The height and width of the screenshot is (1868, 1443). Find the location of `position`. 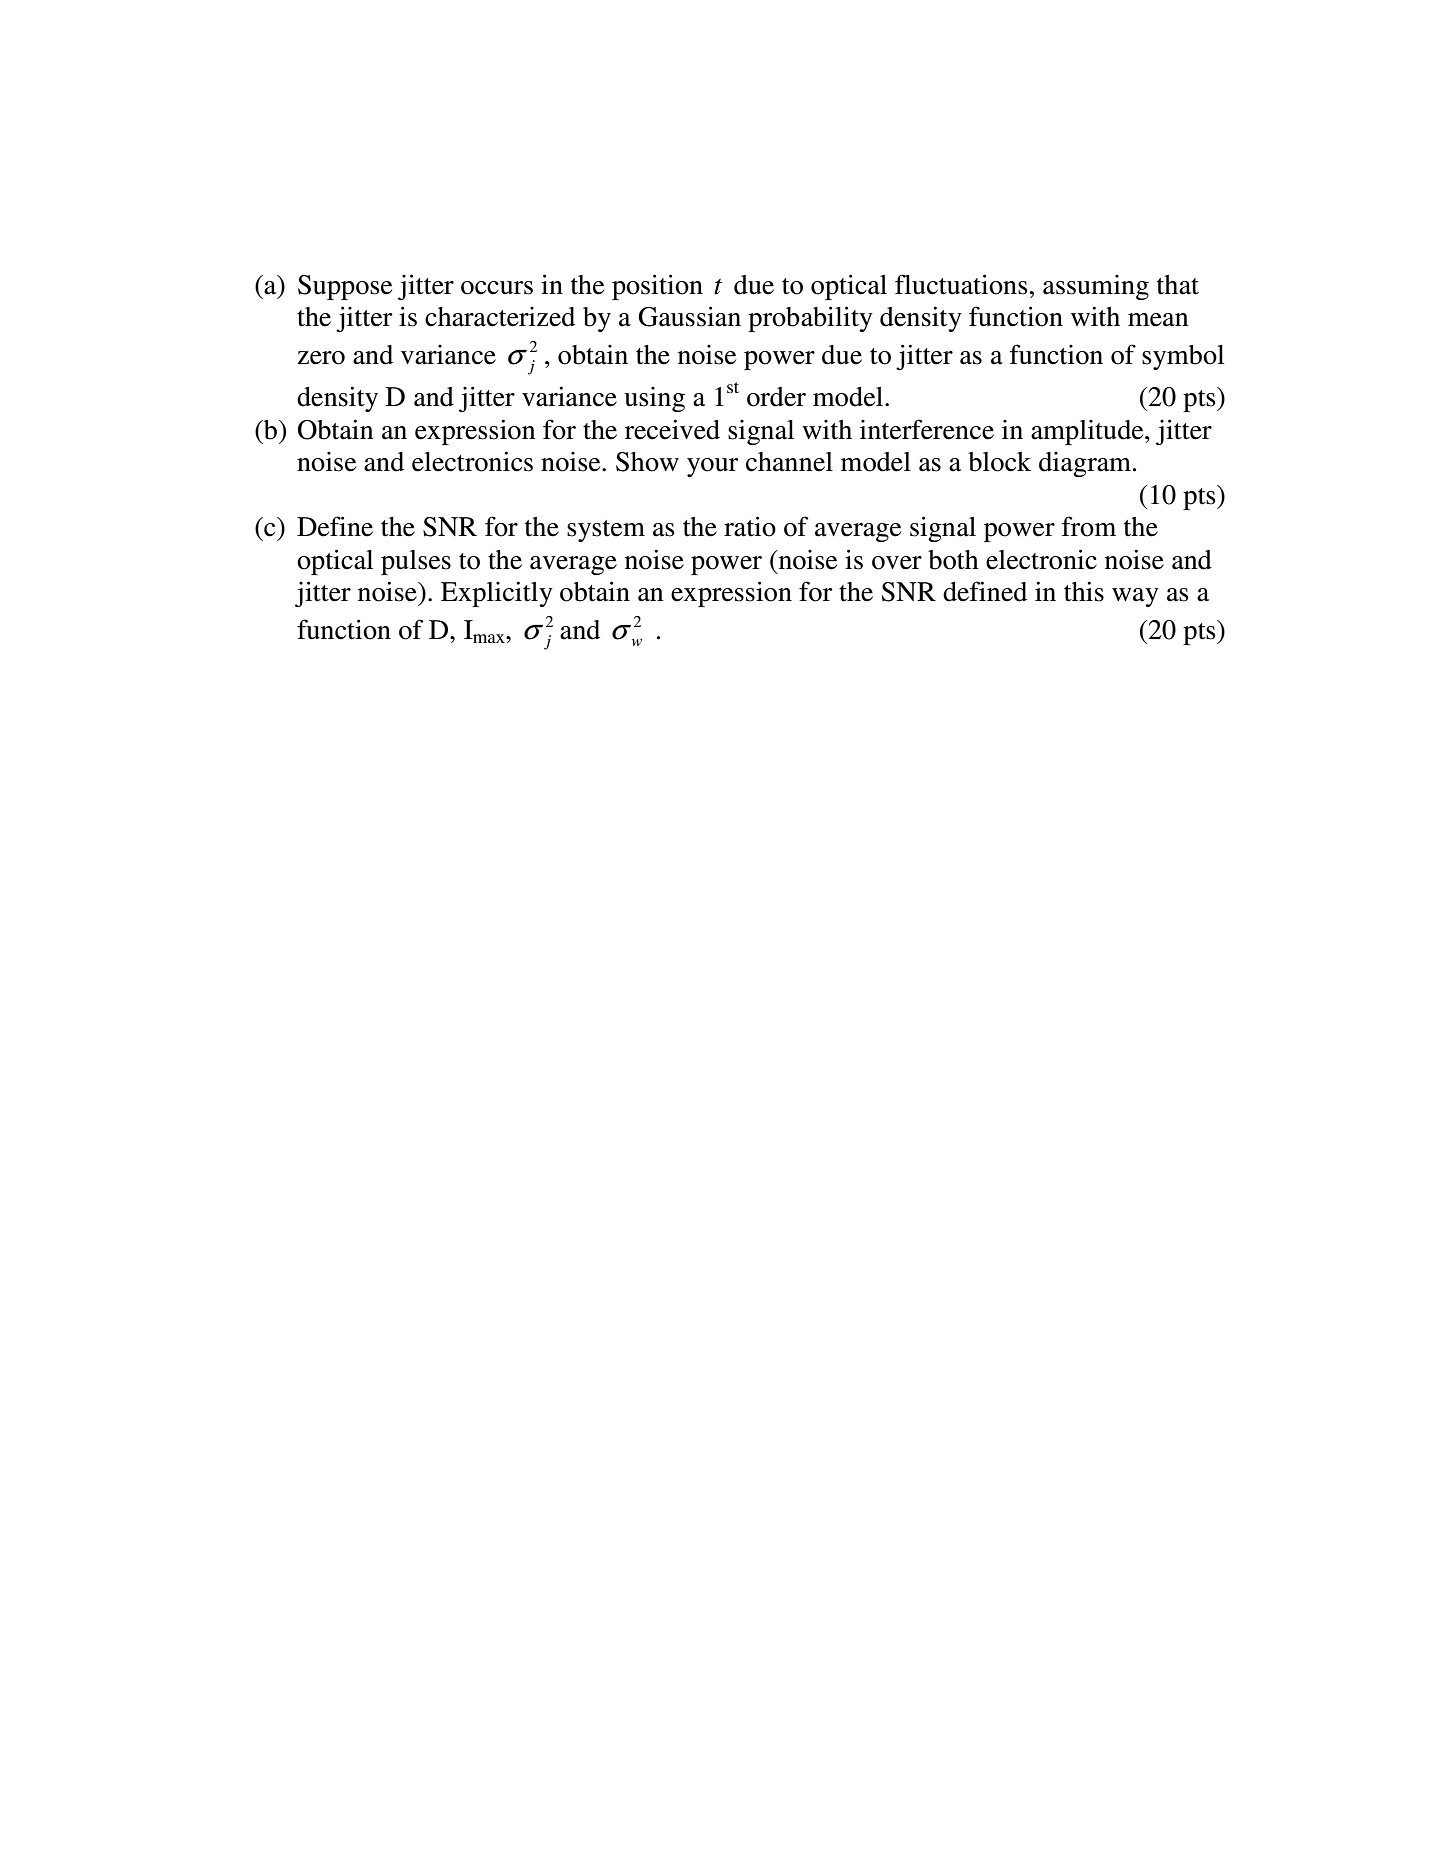

position is located at coordinates (657, 287).
